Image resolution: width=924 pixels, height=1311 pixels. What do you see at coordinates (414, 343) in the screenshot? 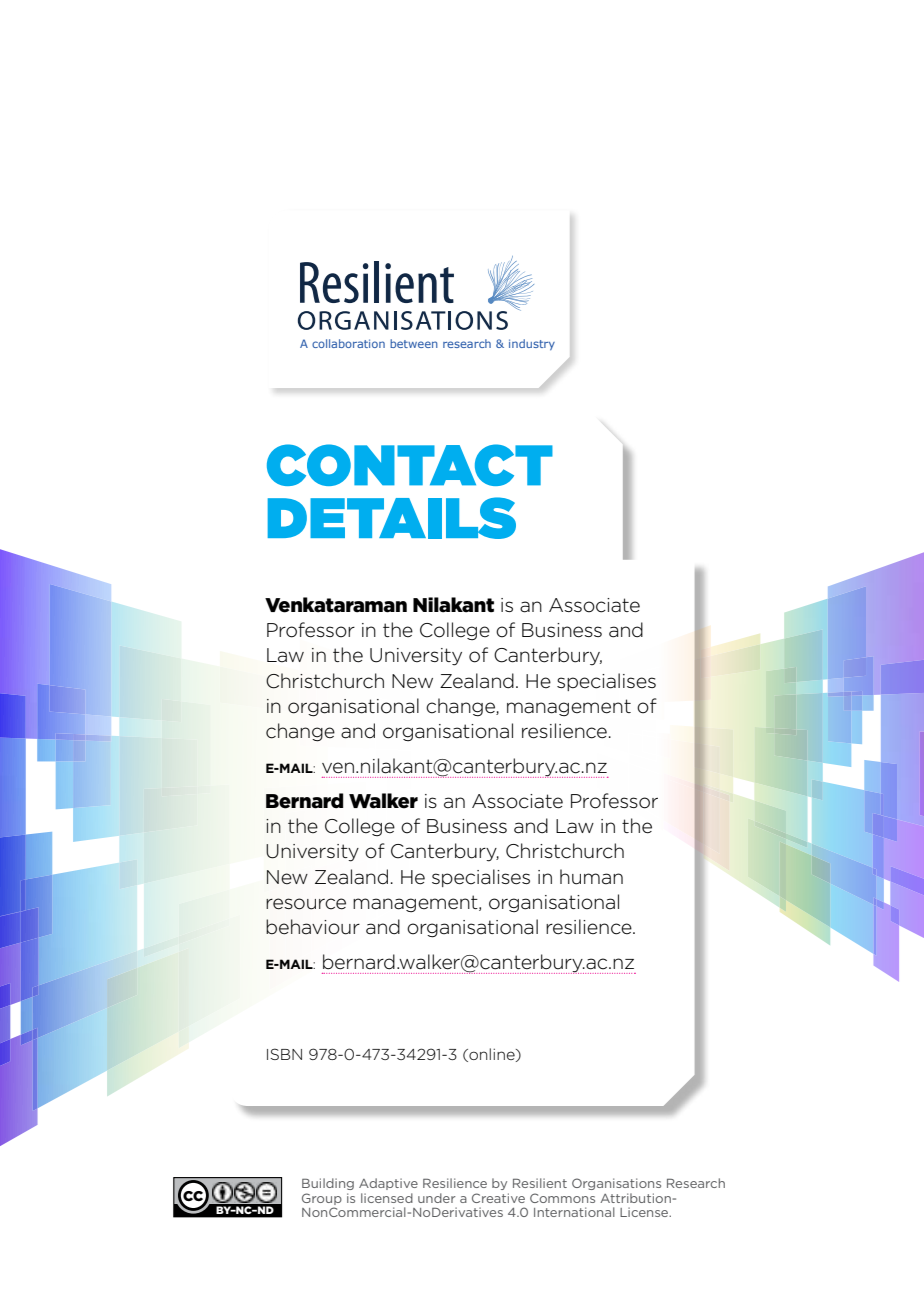
I see `between` at bounding box center [414, 343].
